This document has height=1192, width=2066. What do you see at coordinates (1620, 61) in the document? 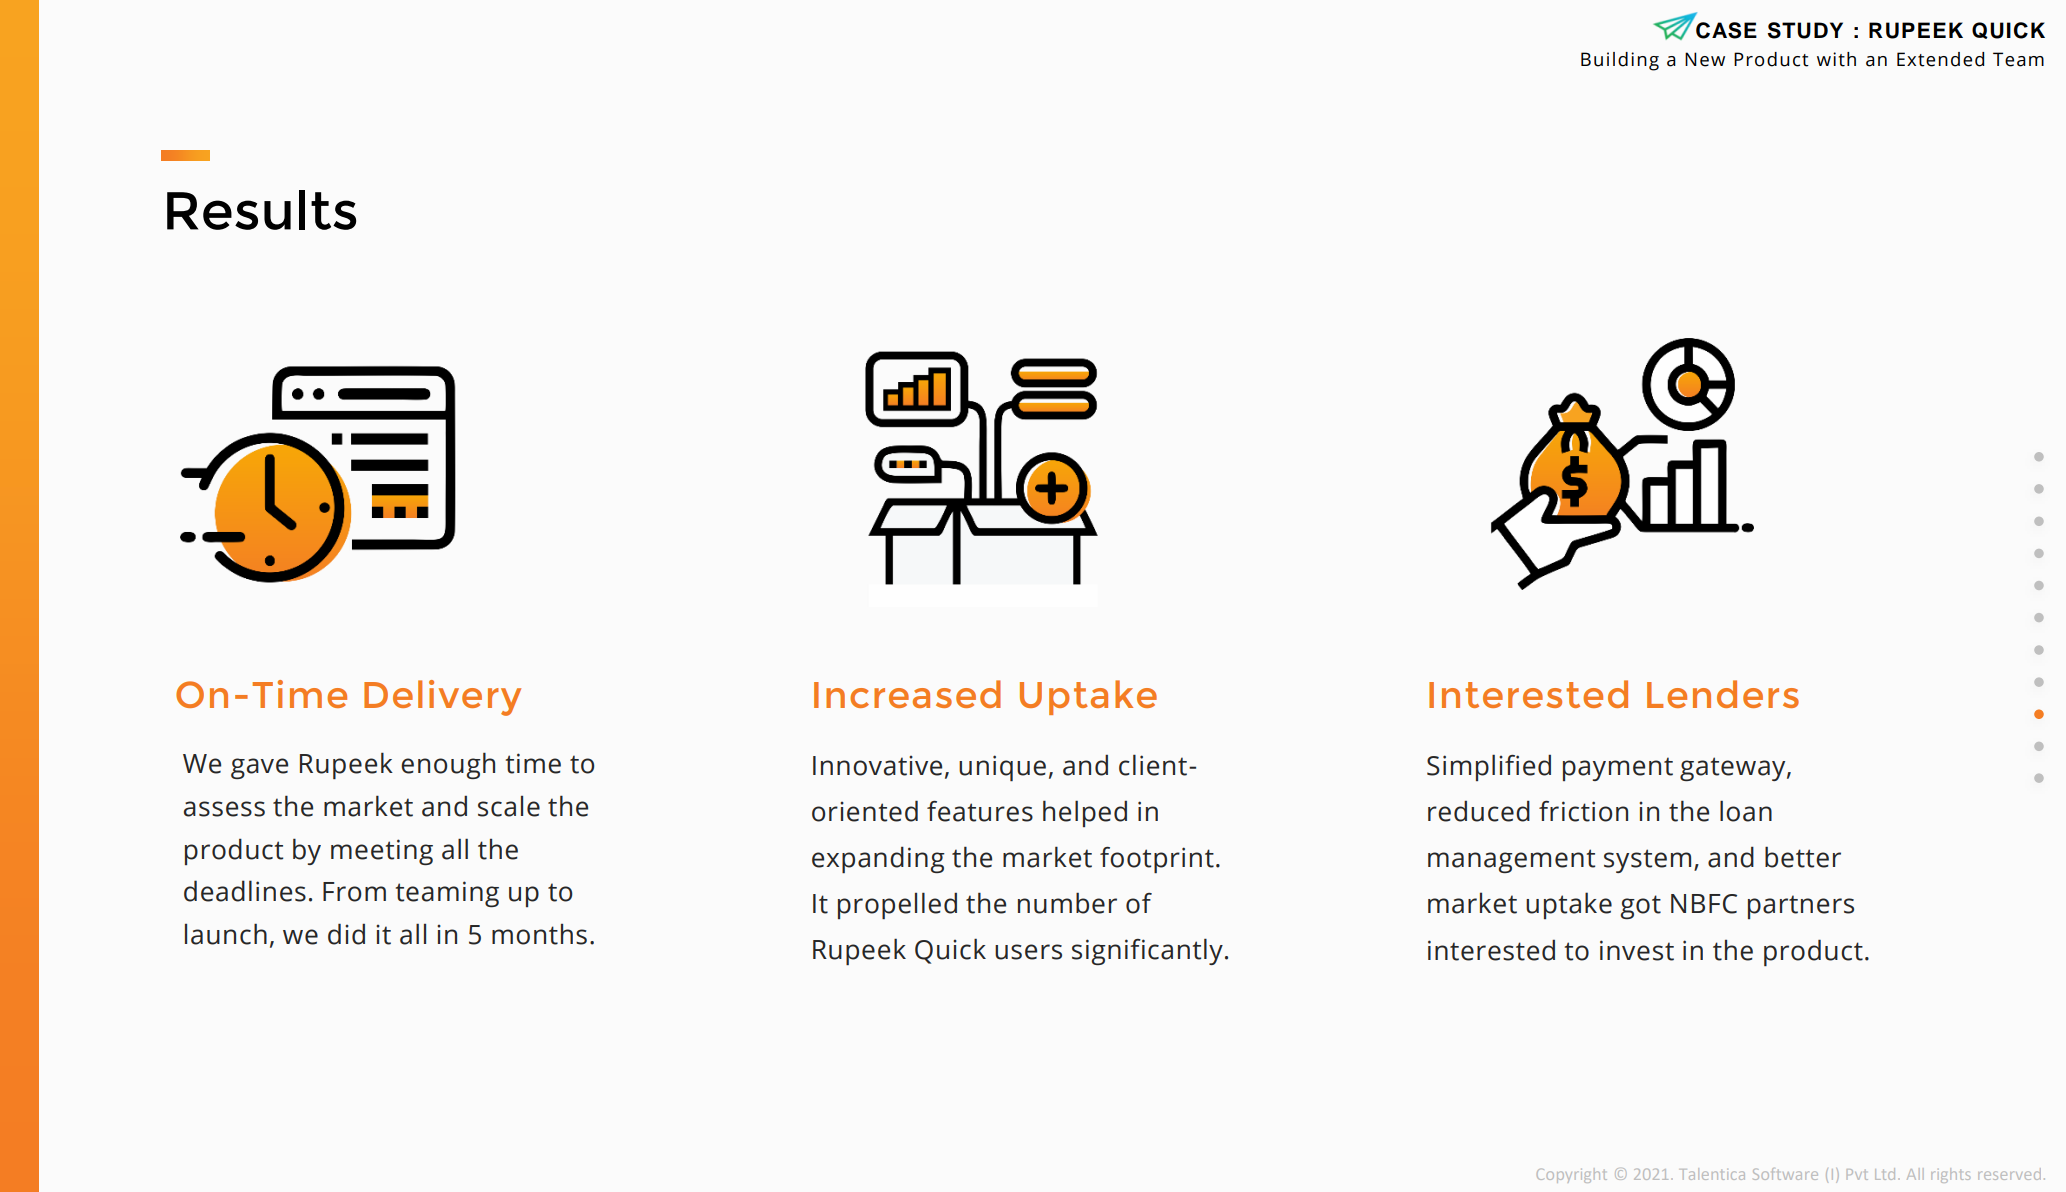
I see `Building` at bounding box center [1620, 61].
